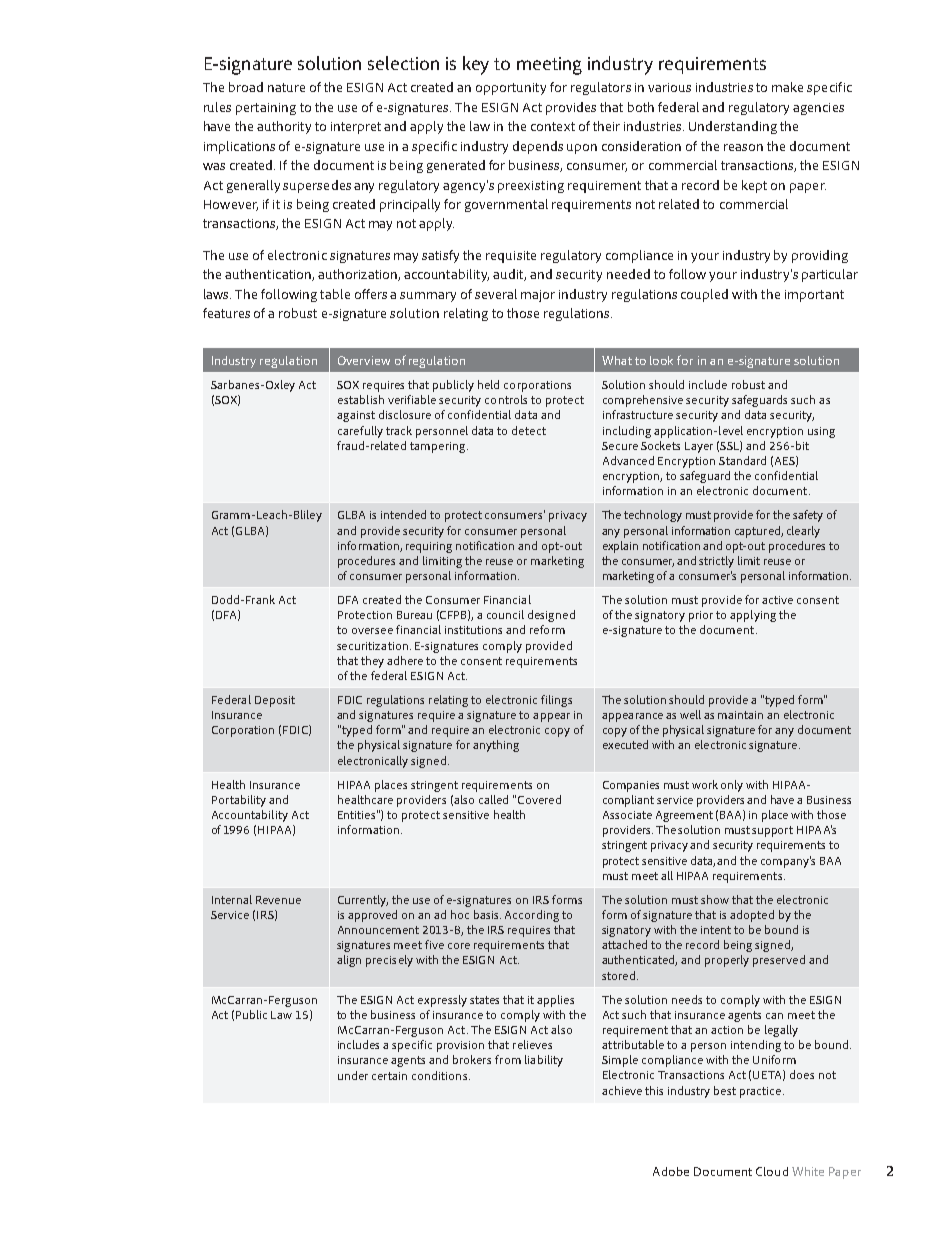  I want to click on only, so click(732, 786).
